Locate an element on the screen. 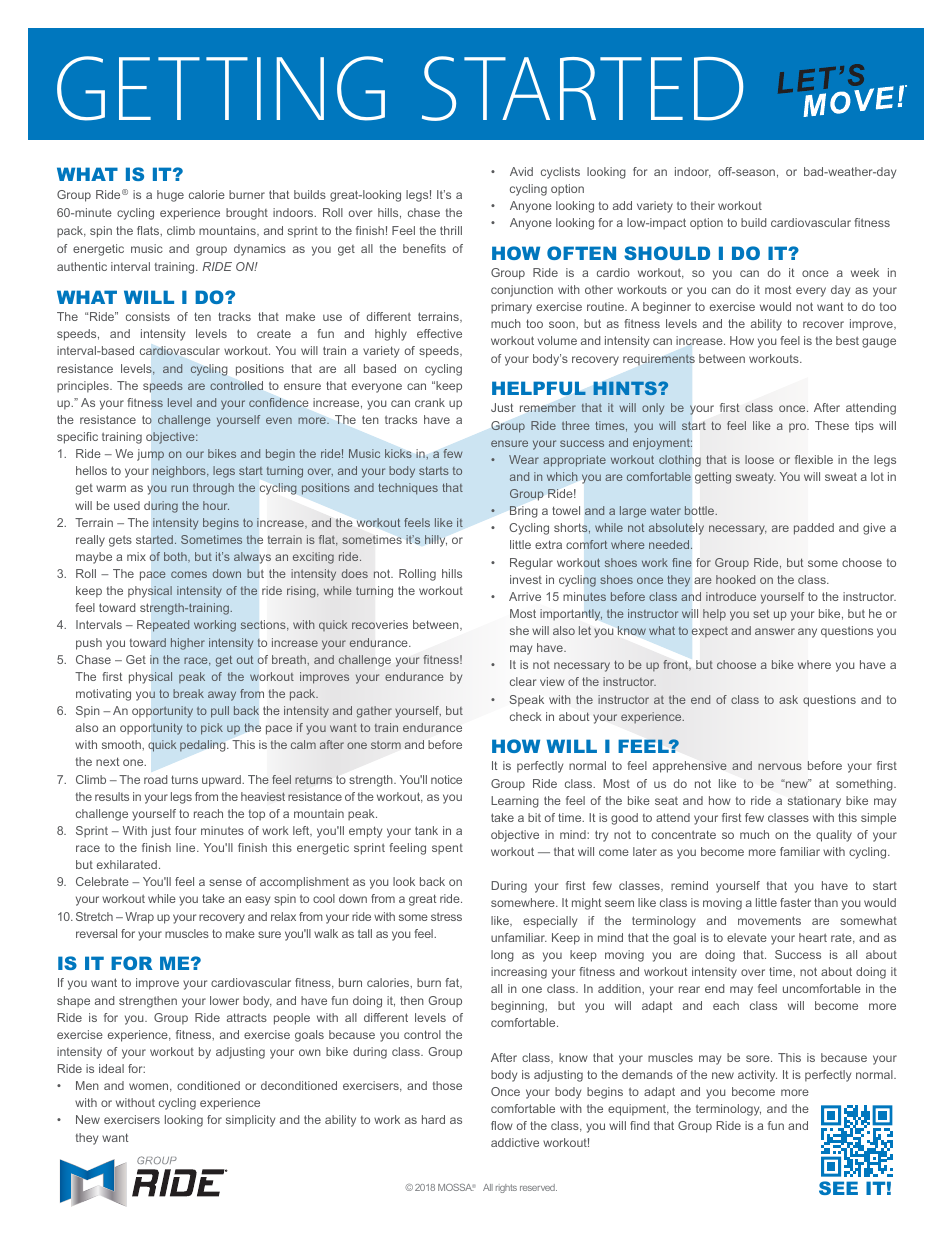  four is located at coordinates (185, 830).
